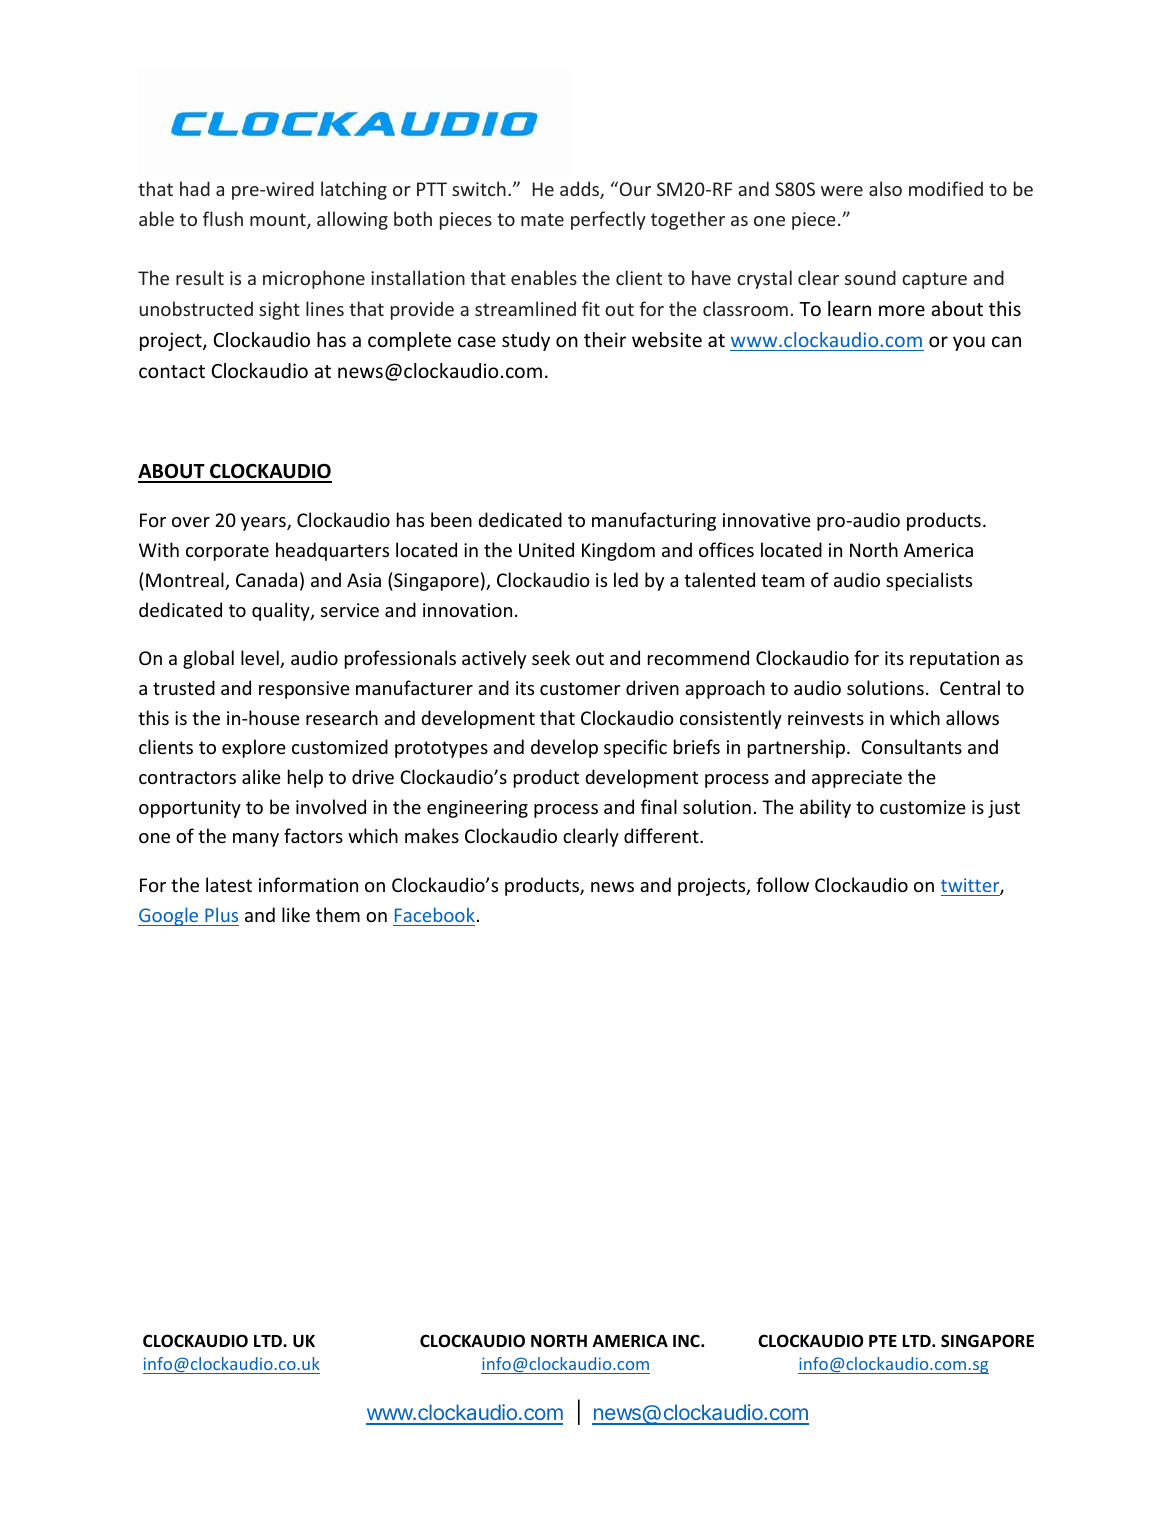  What do you see at coordinates (264, 524) in the page?
I see `years` at bounding box center [264, 524].
